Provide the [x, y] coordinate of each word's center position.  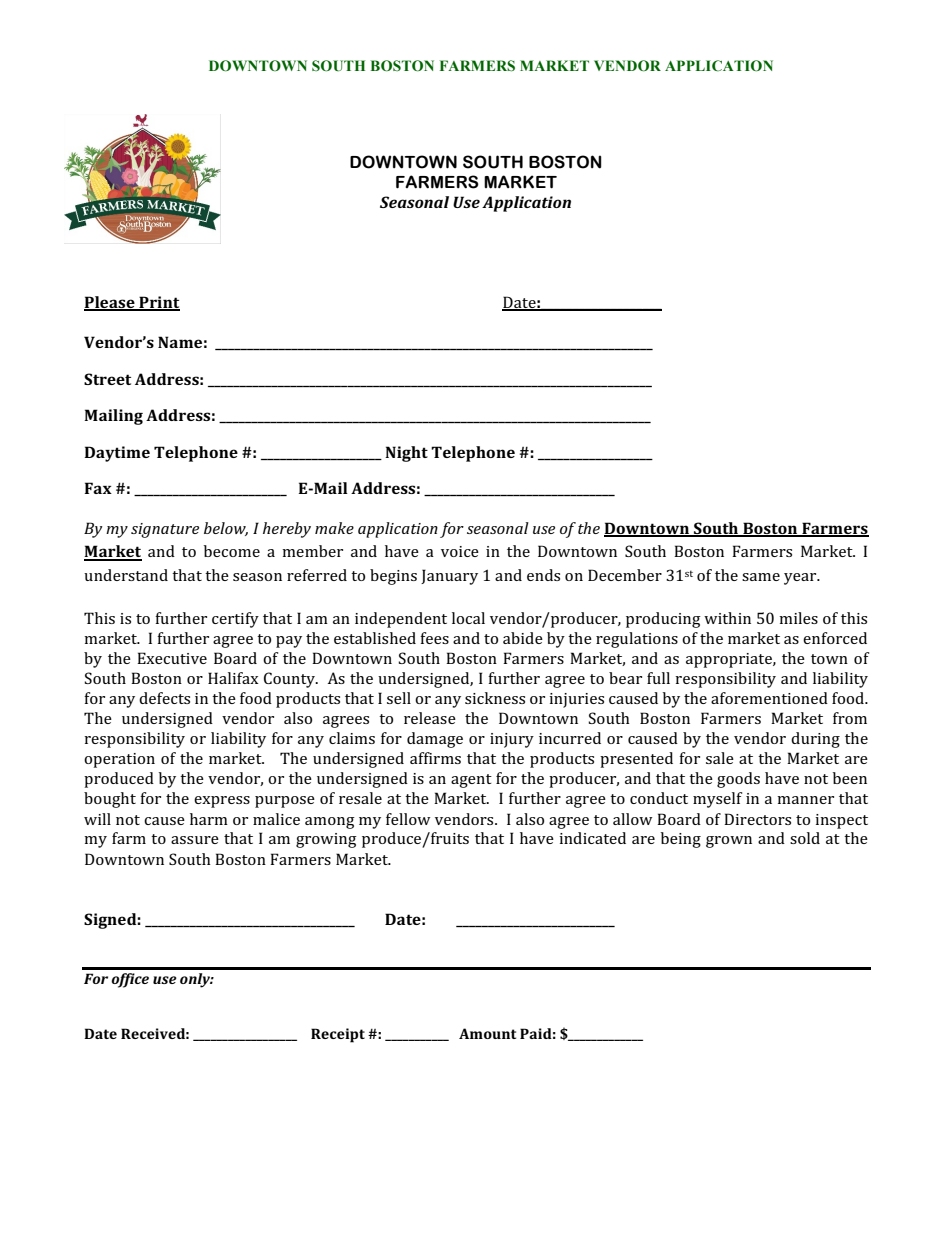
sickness [495, 698]
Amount [487, 1033]
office [130, 980]
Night [406, 454]
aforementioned [769, 698]
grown [729, 842]
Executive [172, 658]
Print [158, 303]
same [761, 577]
